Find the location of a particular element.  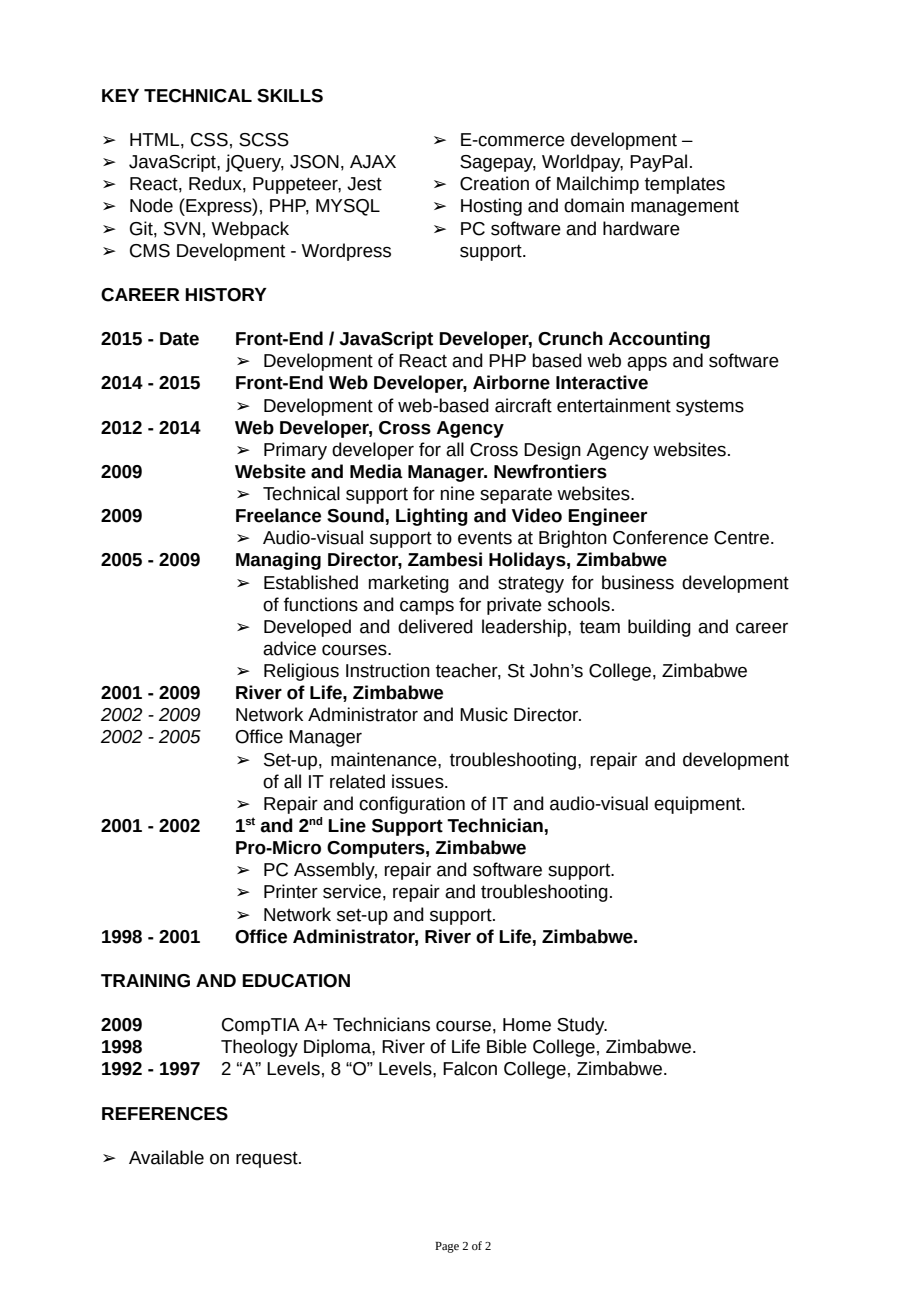

Available is located at coordinates (166, 1157).
